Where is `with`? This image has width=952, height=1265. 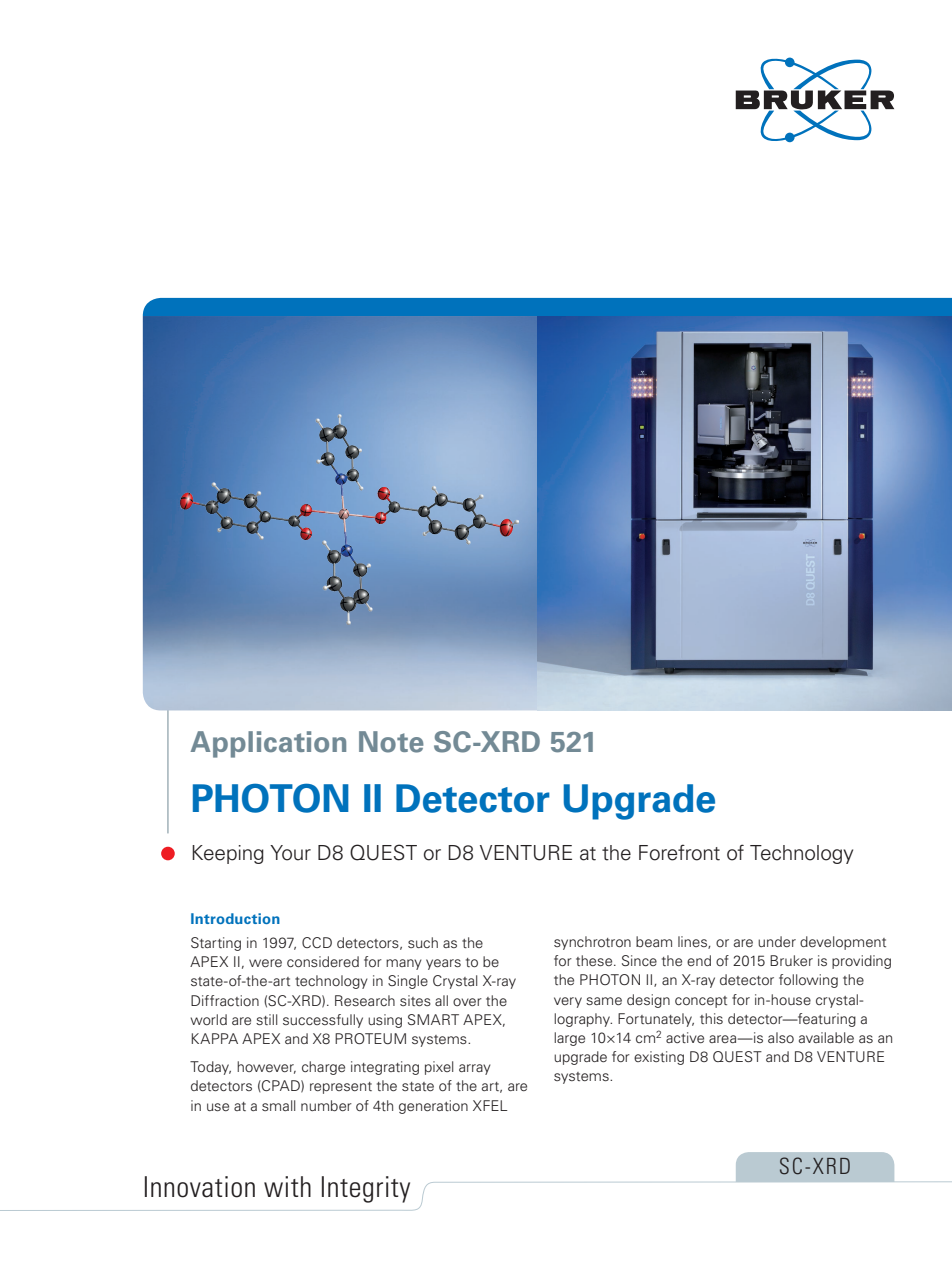 with is located at coordinates (287, 1186).
